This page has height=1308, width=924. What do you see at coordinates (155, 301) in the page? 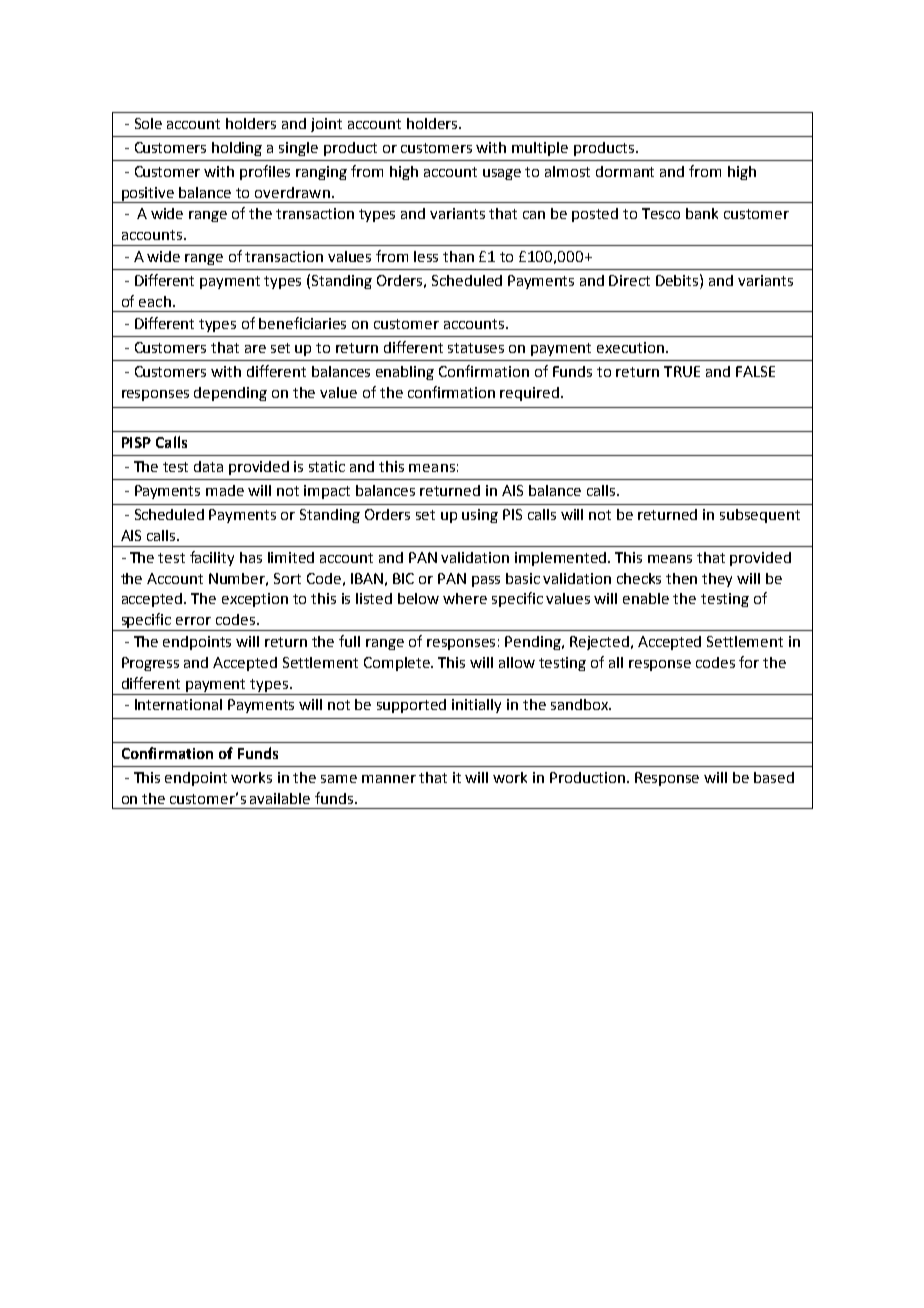
I see `each` at bounding box center [155, 301].
